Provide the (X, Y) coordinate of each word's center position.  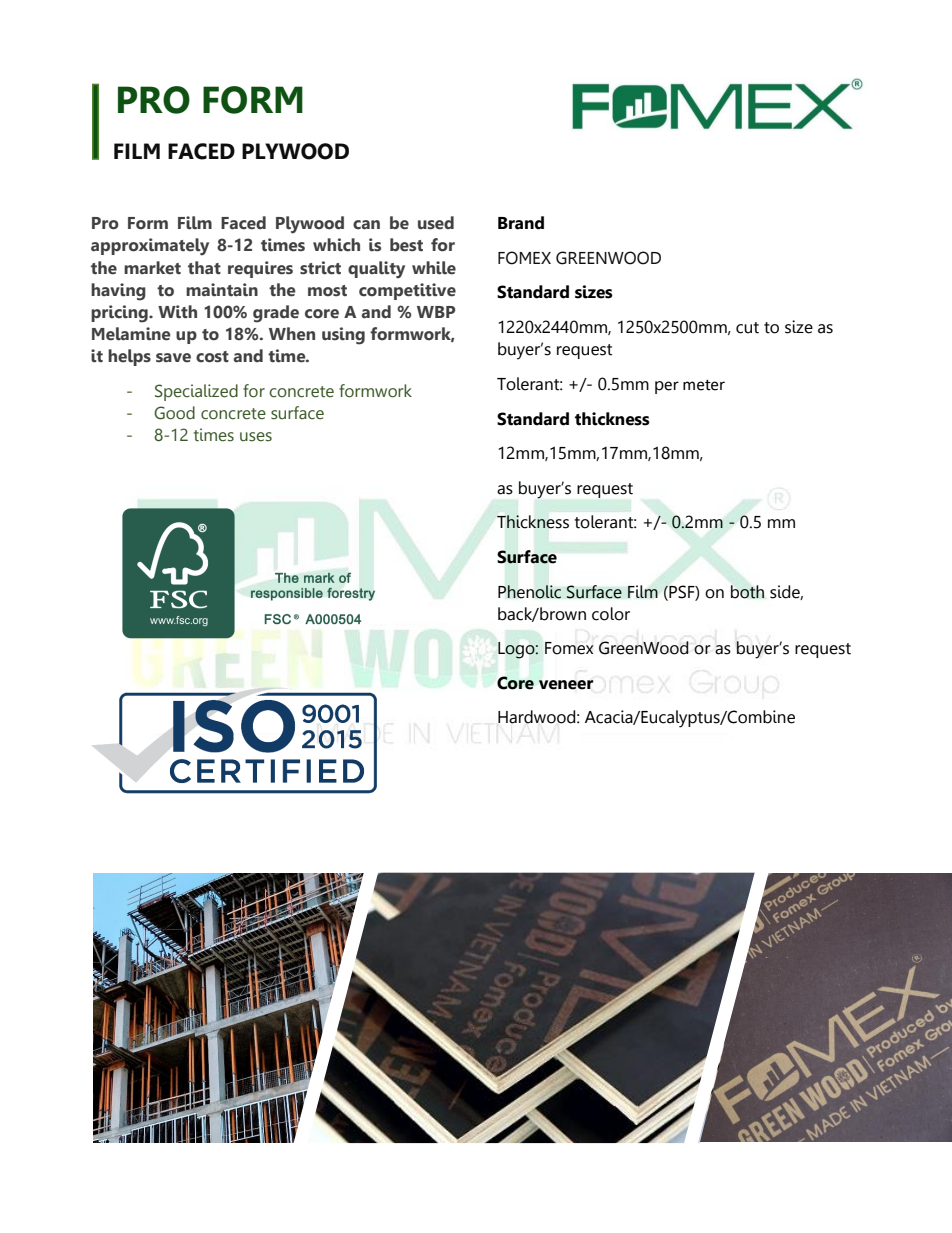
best (406, 245)
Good (174, 413)
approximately (150, 247)
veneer (566, 685)
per (667, 387)
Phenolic (529, 592)
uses (256, 437)
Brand (521, 223)
